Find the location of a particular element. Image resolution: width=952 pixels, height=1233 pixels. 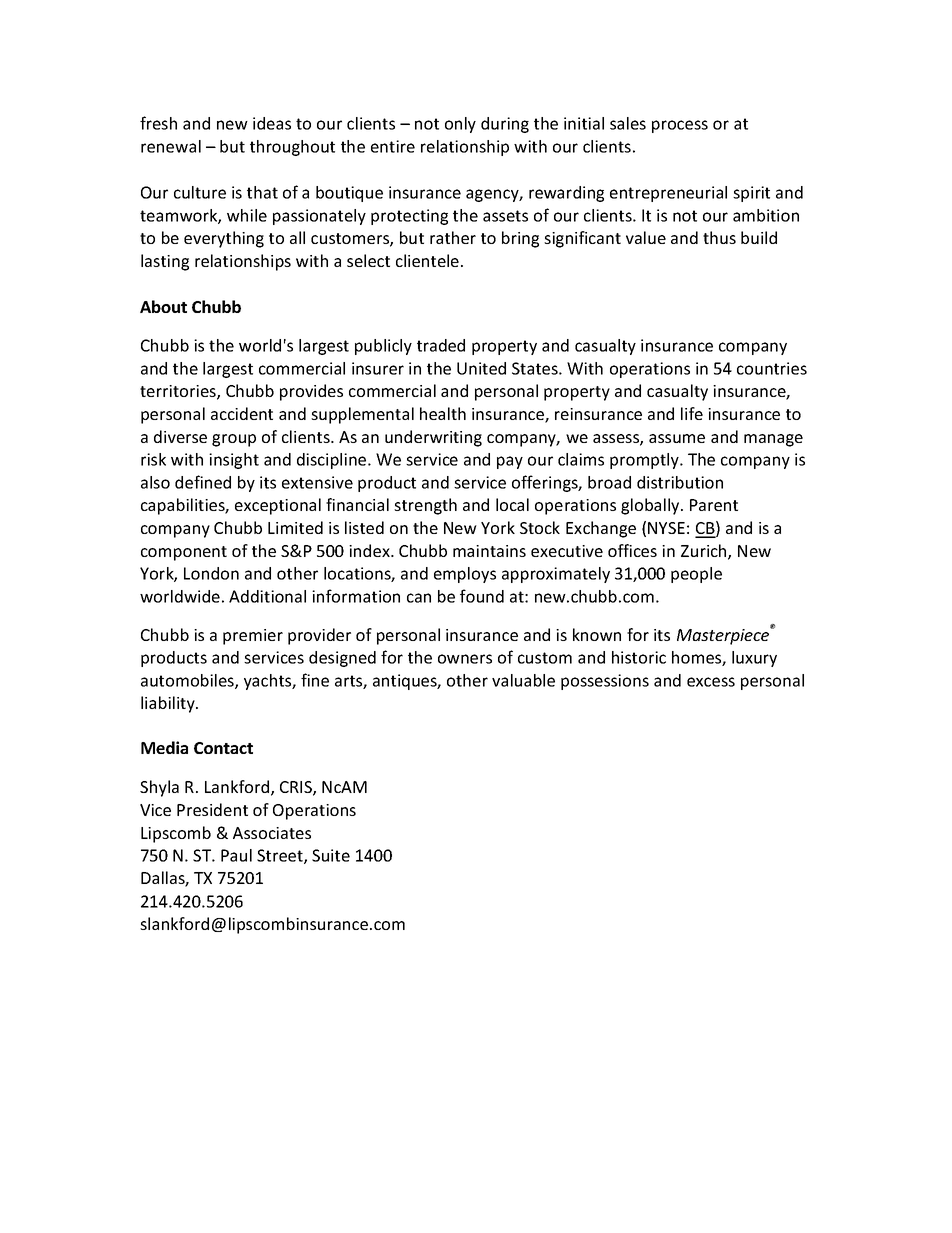

Paul is located at coordinates (236, 855).
